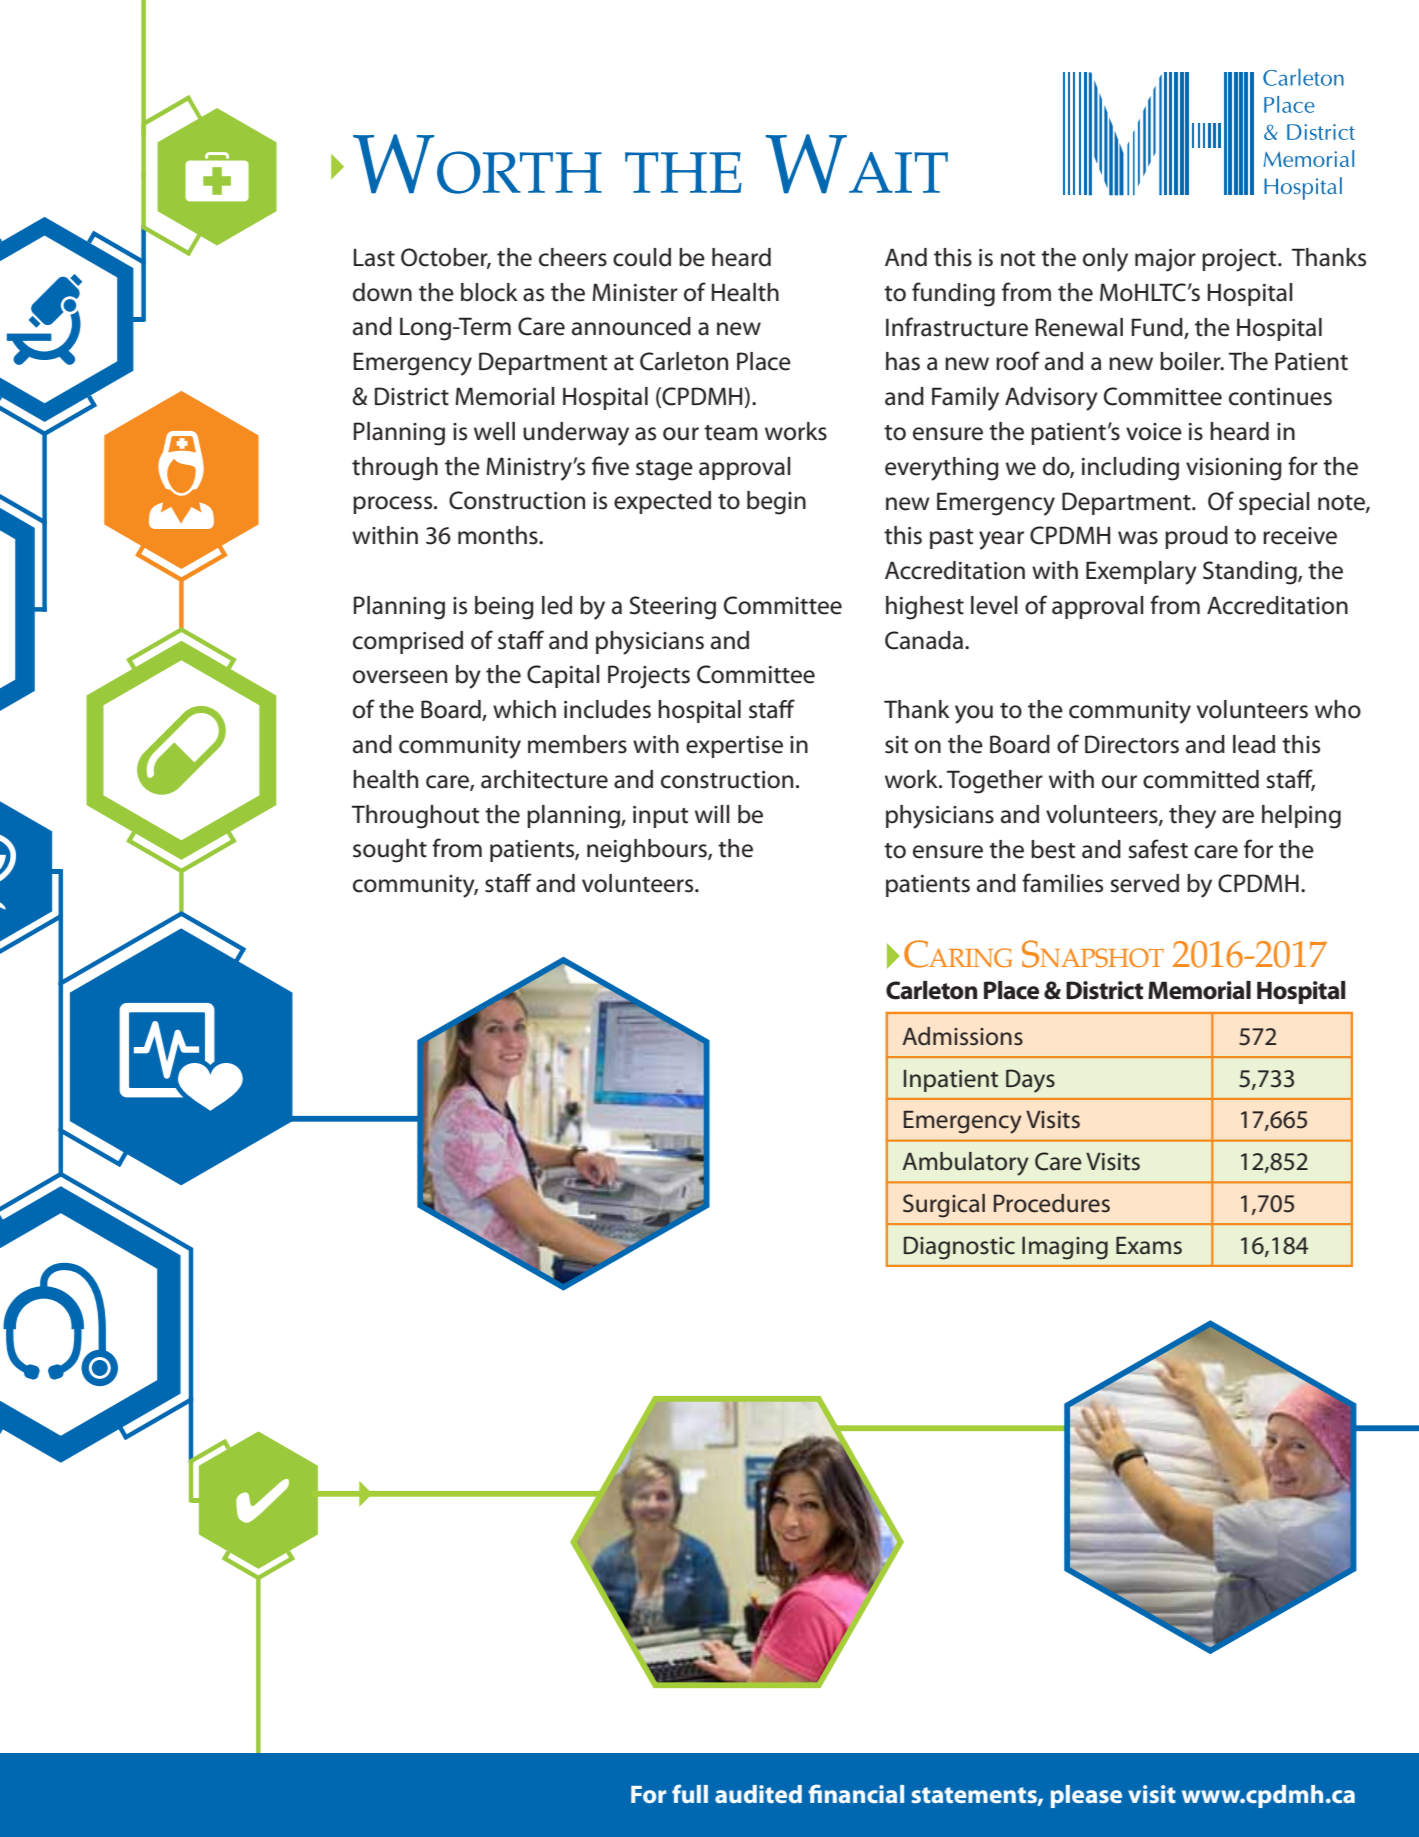 This screenshot has height=1837, width=1419. I want to click on sought, so click(390, 851).
